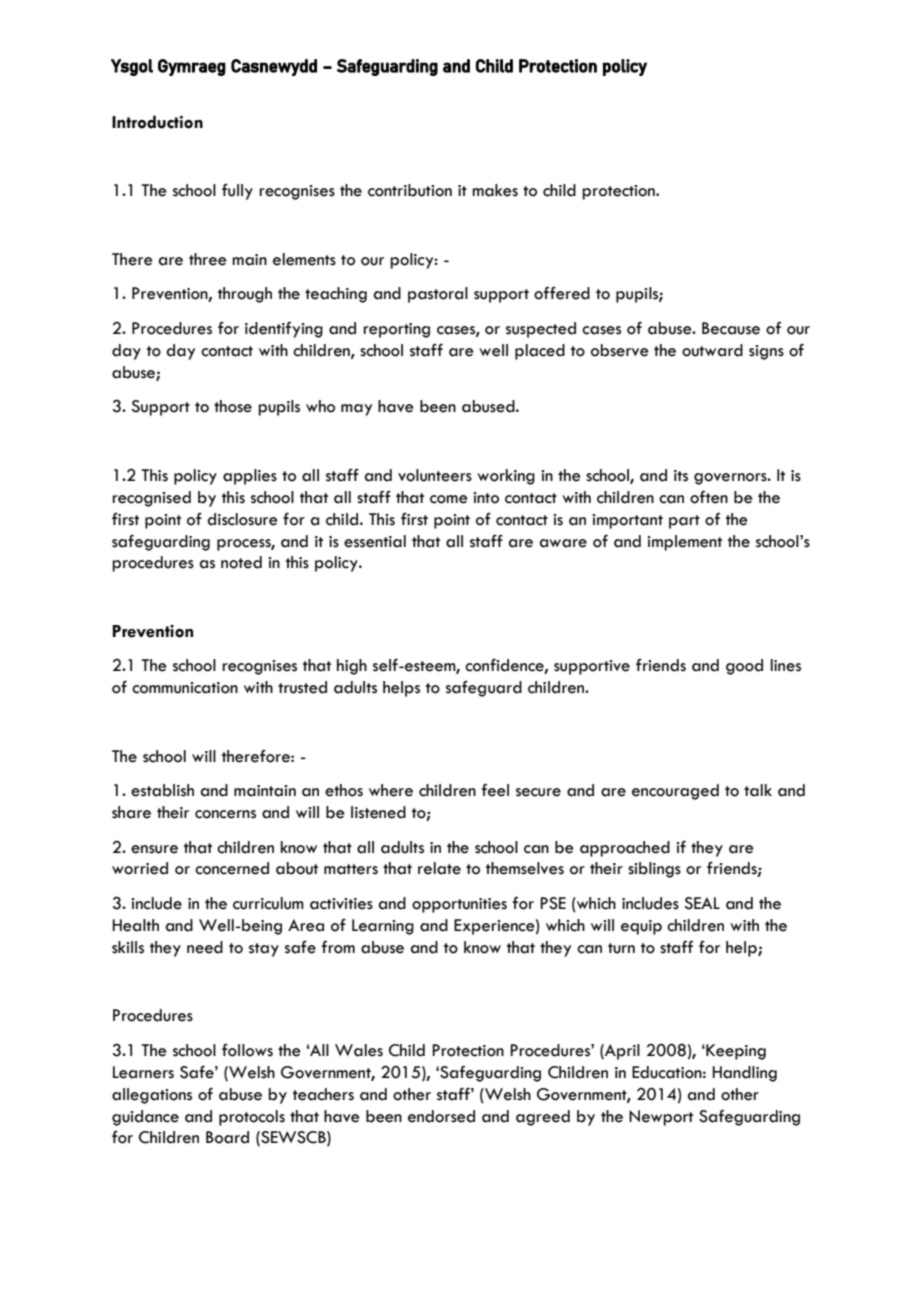 The height and width of the screenshot is (1308, 924). What do you see at coordinates (185, 688) in the screenshot?
I see `communication` at bounding box center [185, 688].
